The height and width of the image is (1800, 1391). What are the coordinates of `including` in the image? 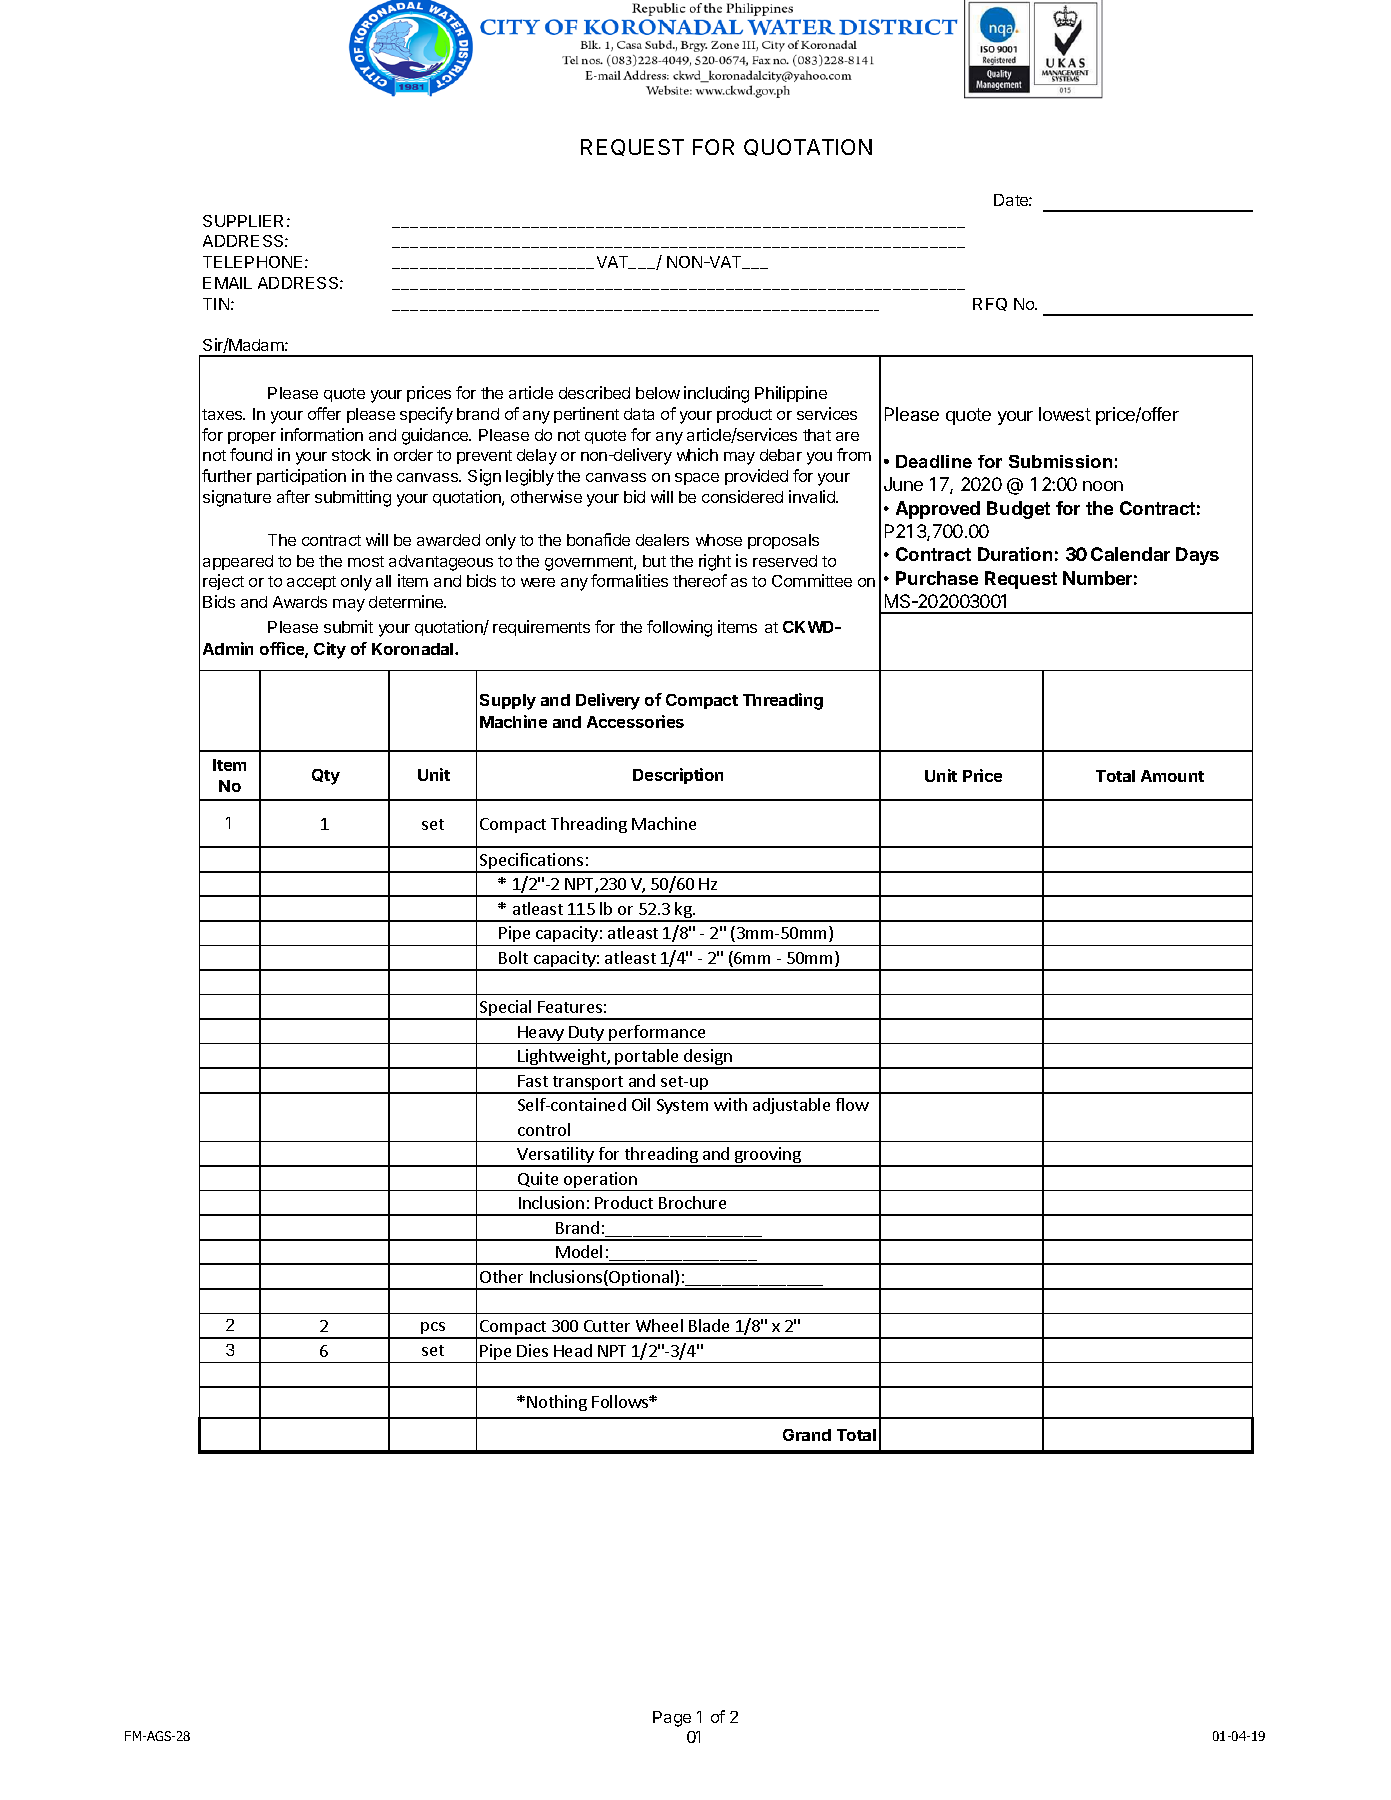 It's located at (716, 394).
